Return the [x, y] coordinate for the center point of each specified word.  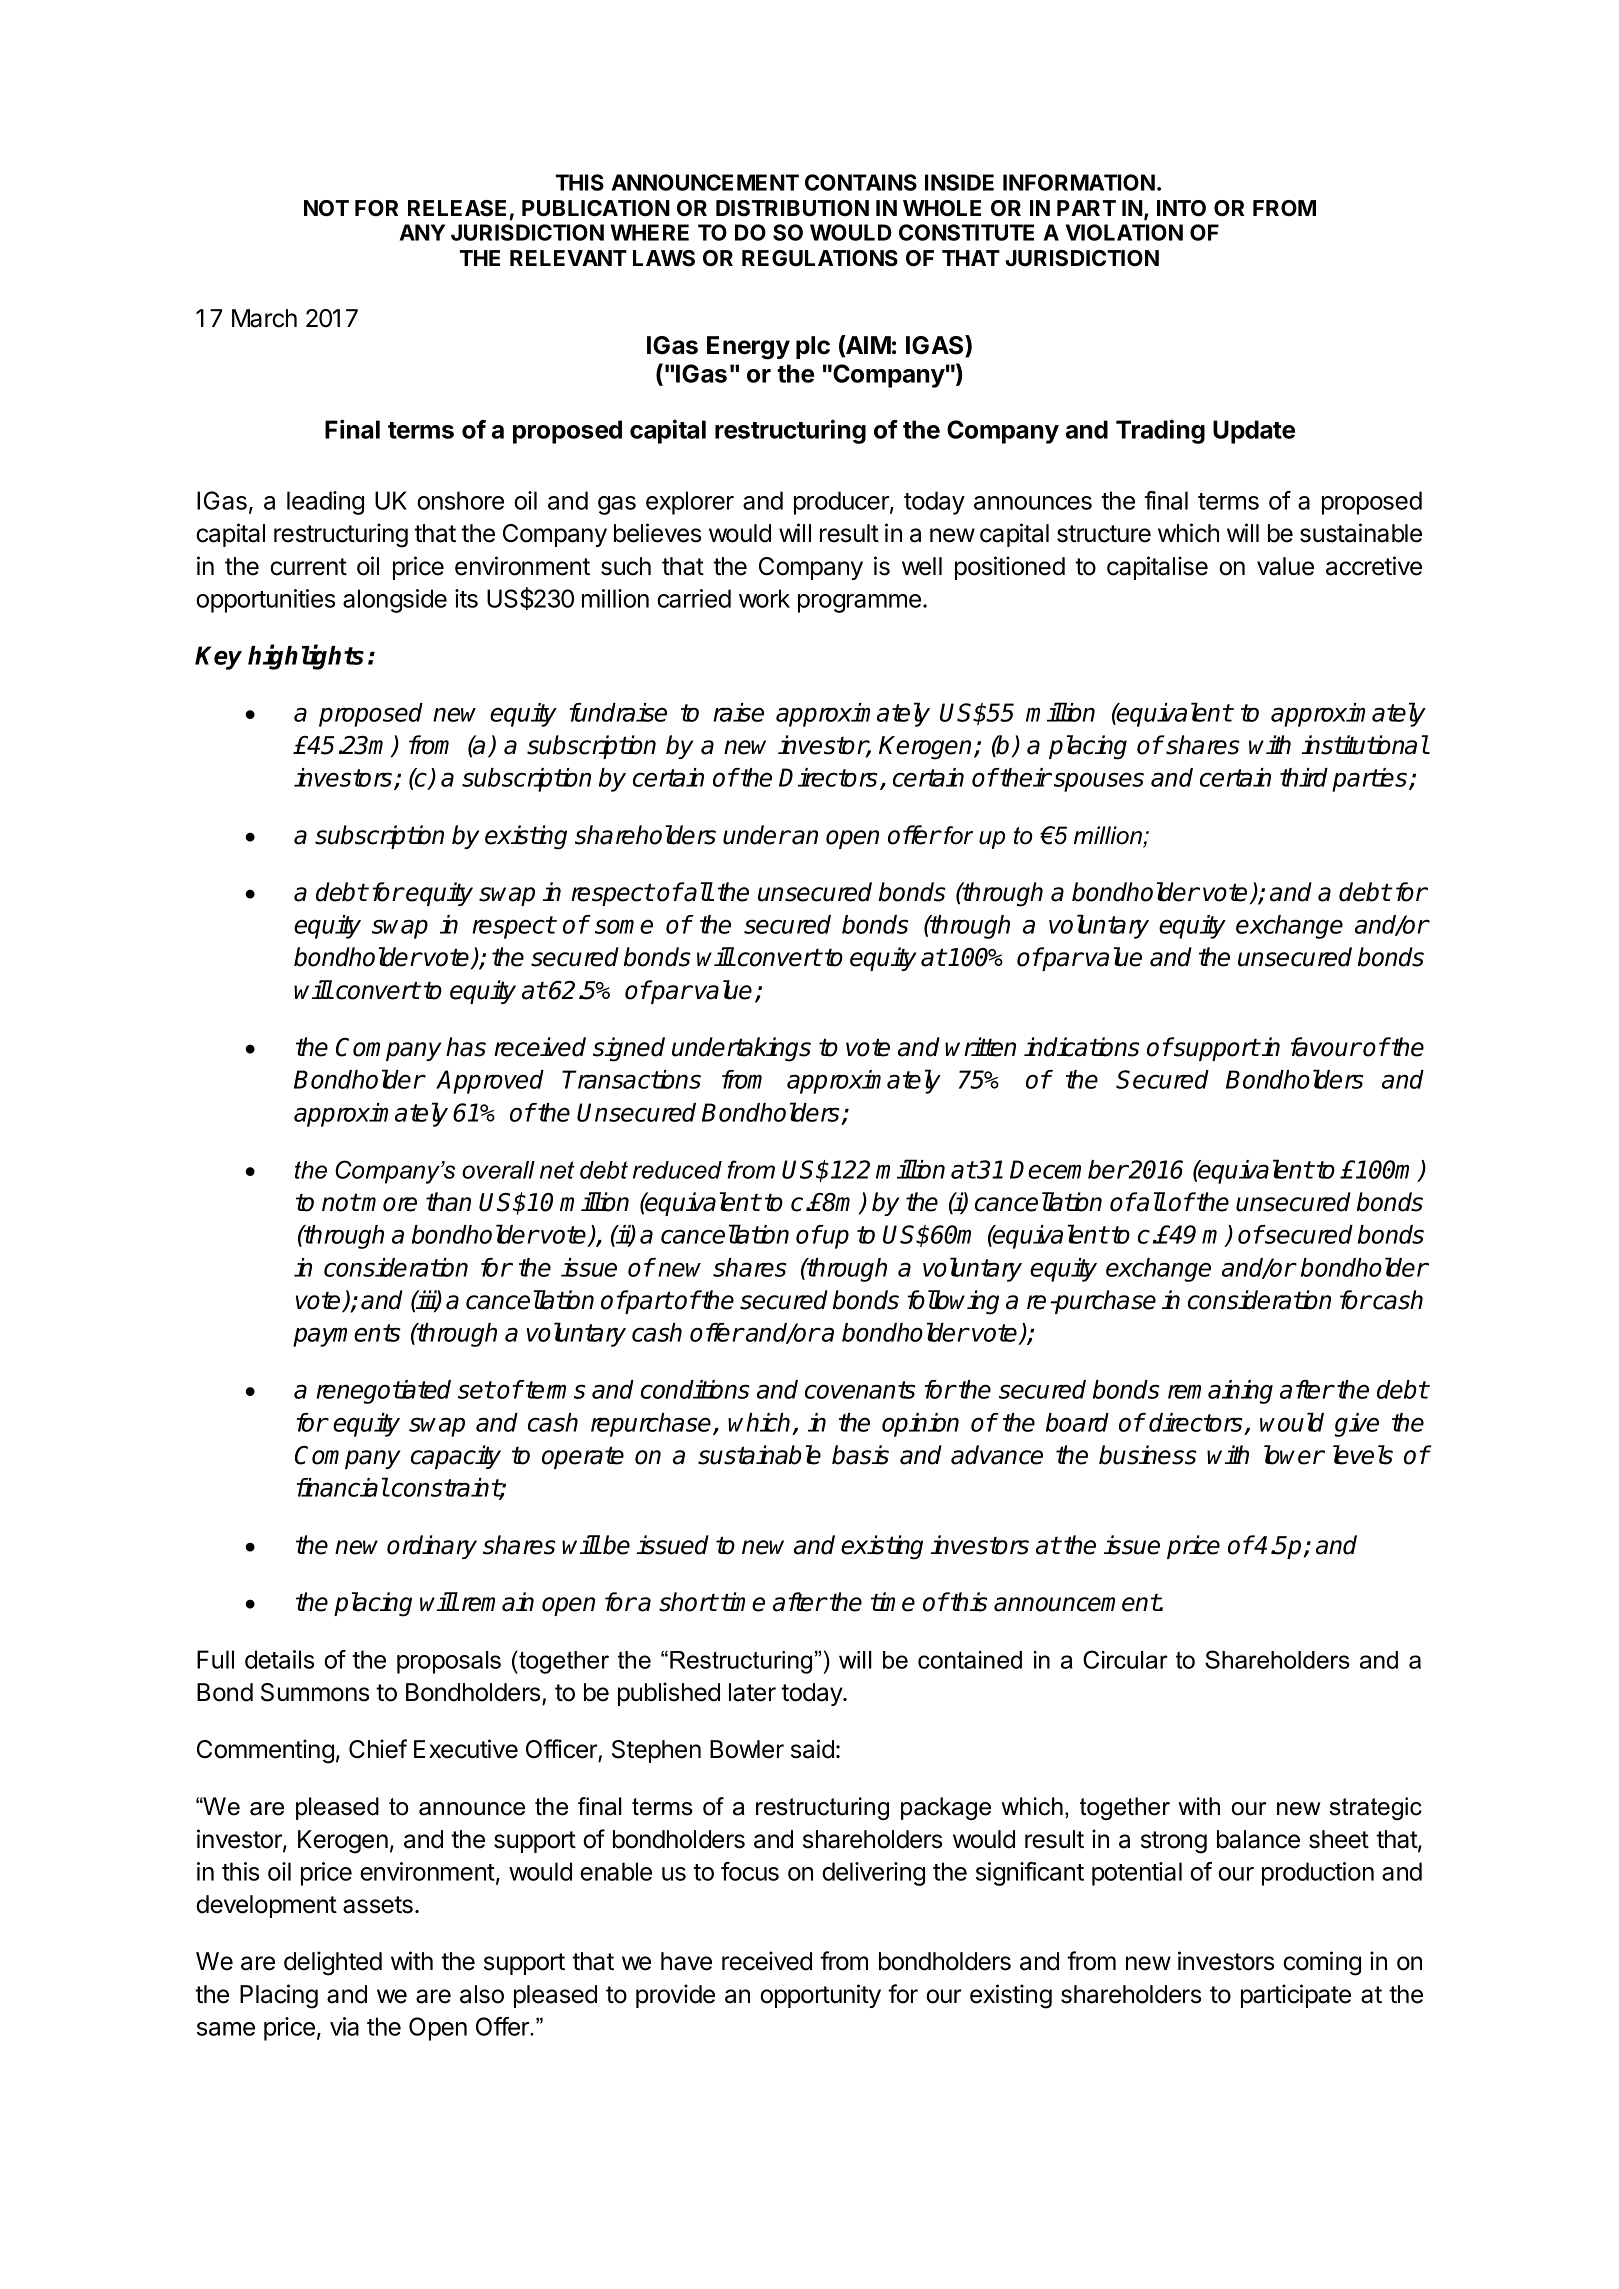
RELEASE [457, 208]
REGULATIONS [820, 258]
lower [1294, 1455]
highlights [306, 657]
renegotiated [383, 1392]
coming [1322, 1963]
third [1304, 777]
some [624, 926]
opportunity [820, 1996]
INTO [1181, 208]
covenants [860, 1390]
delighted [333, 1963]
